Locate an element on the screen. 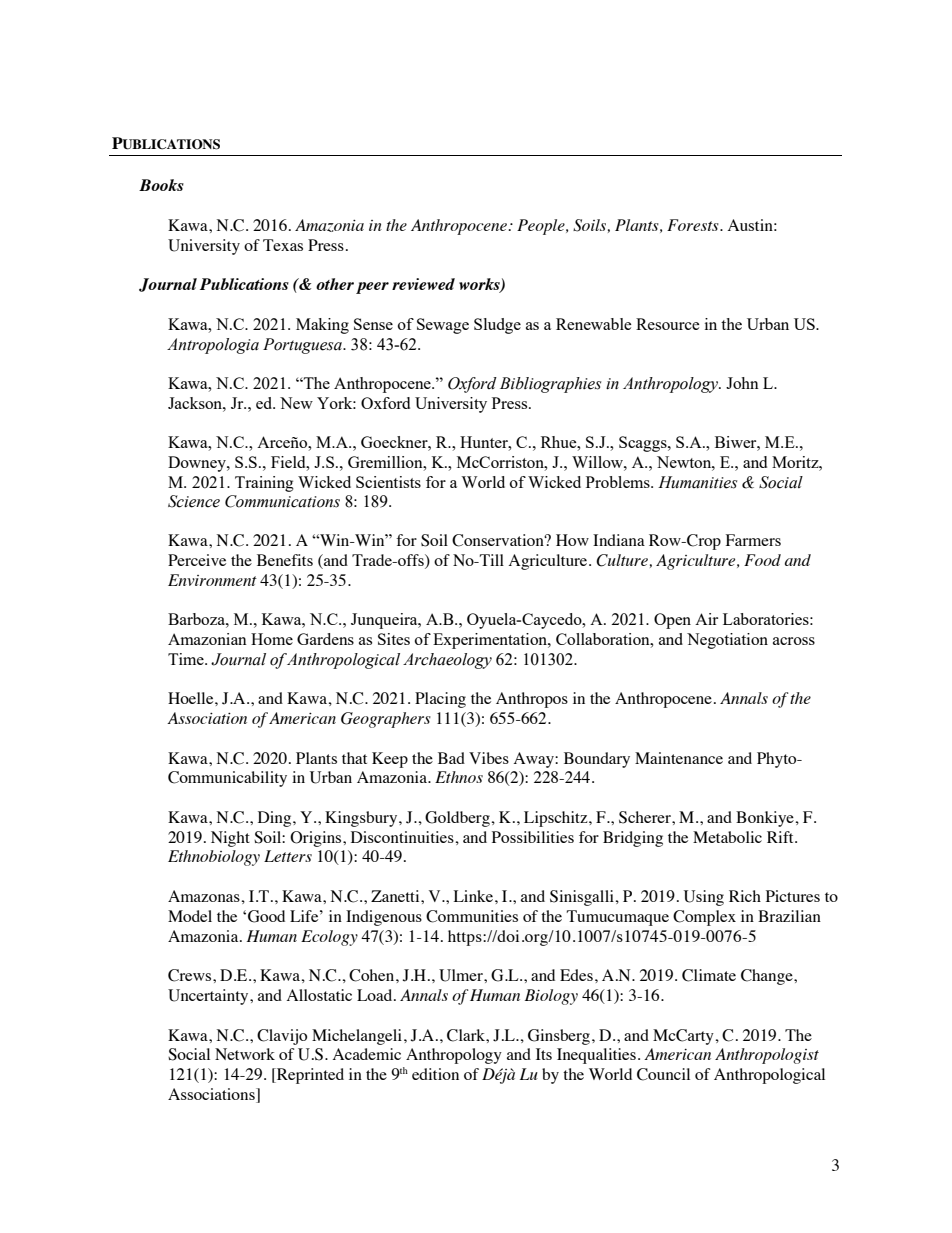 This screenshot has height=1233, width=952. reviewed is located at coordinates (423, 284).
